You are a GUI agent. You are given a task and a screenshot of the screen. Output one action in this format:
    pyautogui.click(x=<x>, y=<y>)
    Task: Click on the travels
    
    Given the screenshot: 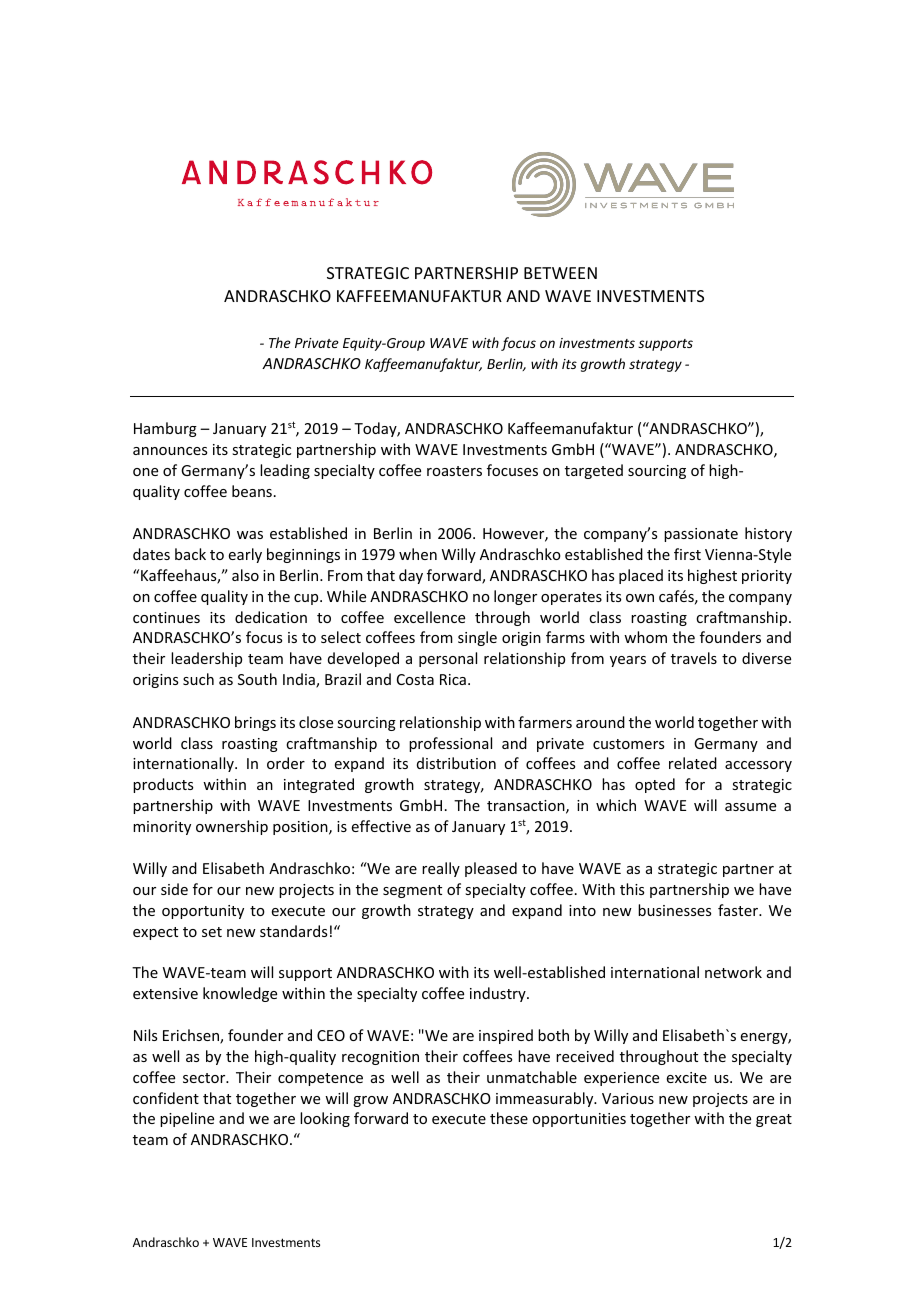 What is the action you would take?
    pyautogui.click(x=694, y=658)
